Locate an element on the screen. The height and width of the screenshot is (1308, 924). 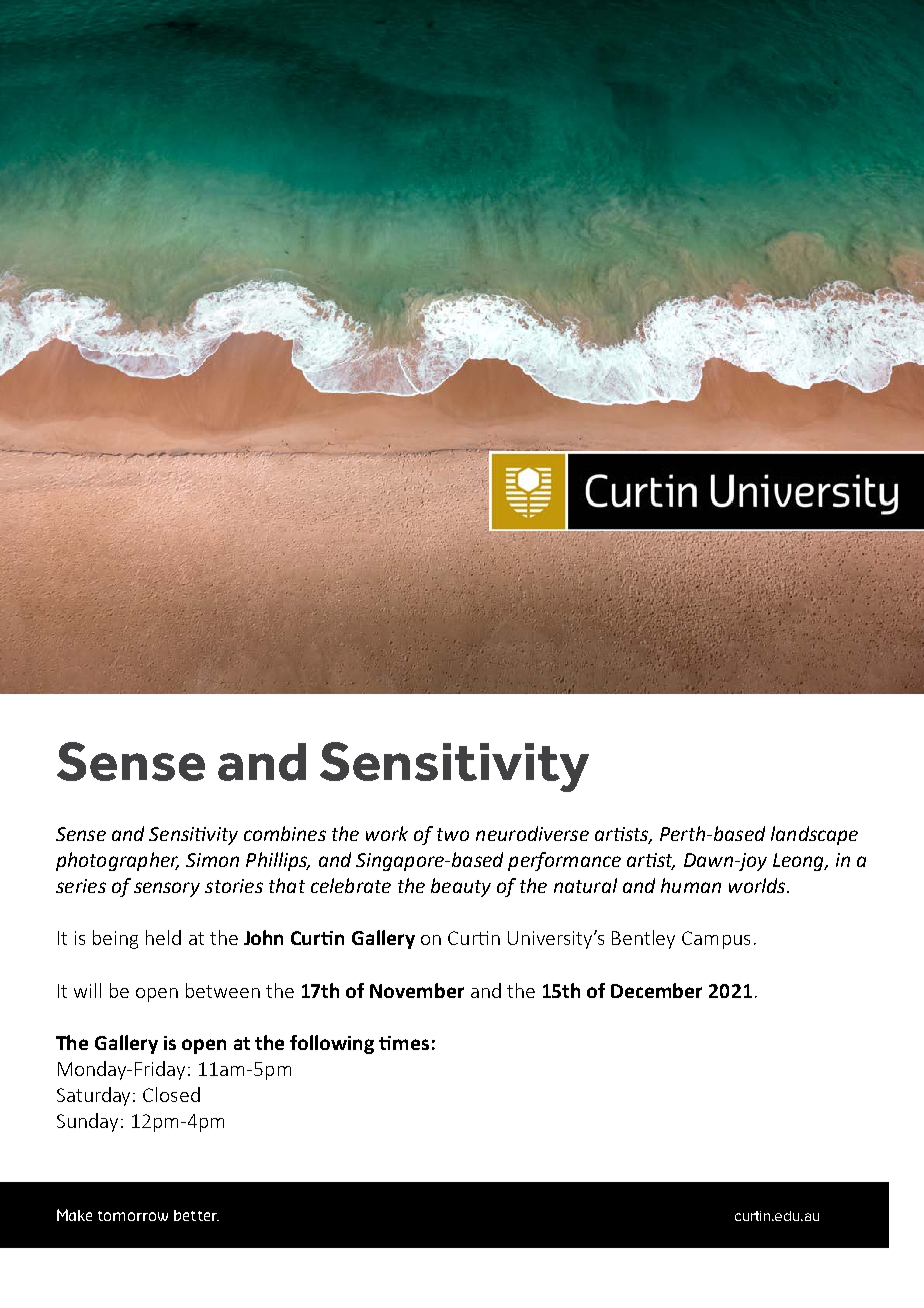
John is located at coordinates (263, 937).
